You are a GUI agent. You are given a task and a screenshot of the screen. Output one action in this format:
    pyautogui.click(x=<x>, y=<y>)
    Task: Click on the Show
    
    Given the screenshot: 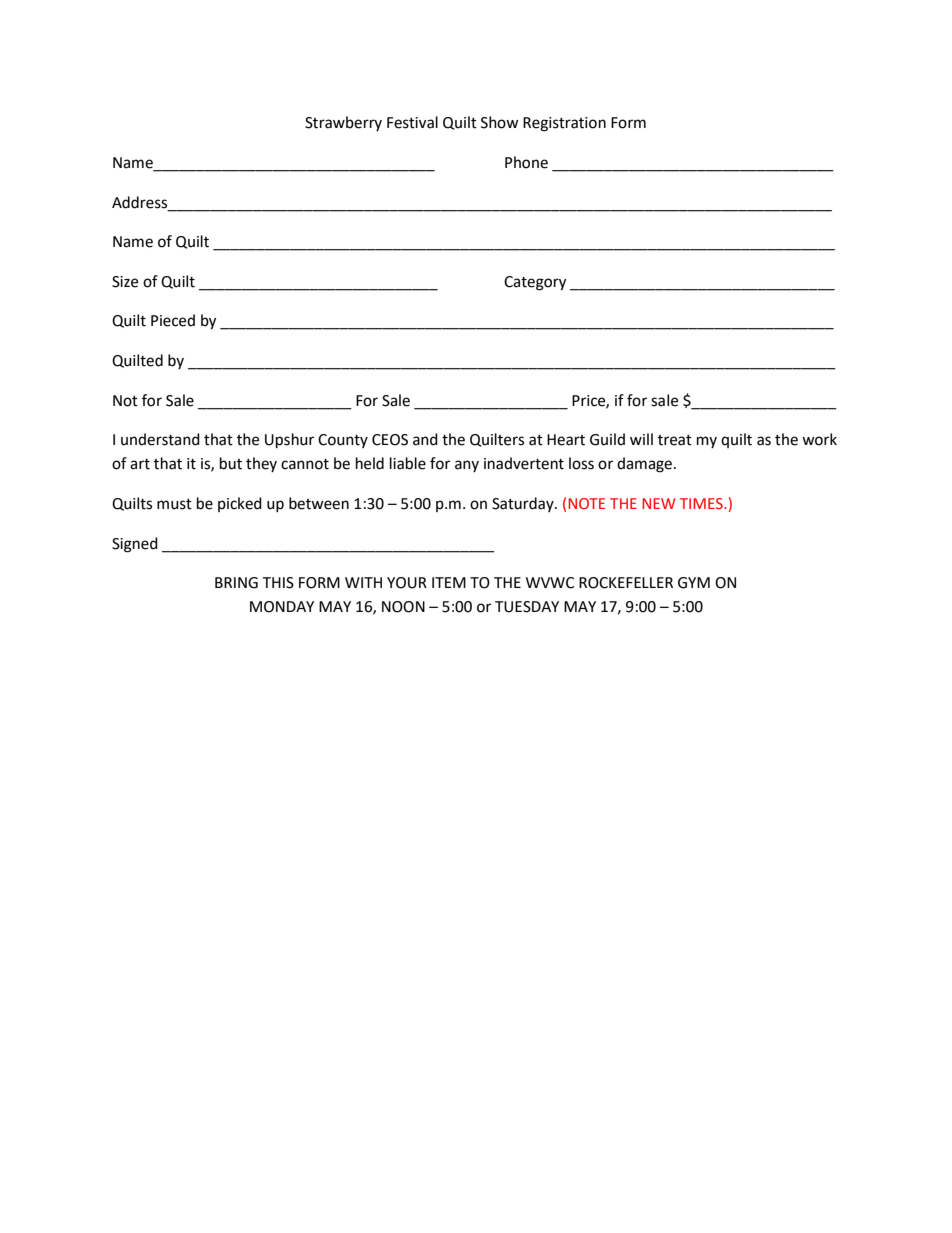 What is the action you would take?
    pyautogui.click(x=500, y=122)
